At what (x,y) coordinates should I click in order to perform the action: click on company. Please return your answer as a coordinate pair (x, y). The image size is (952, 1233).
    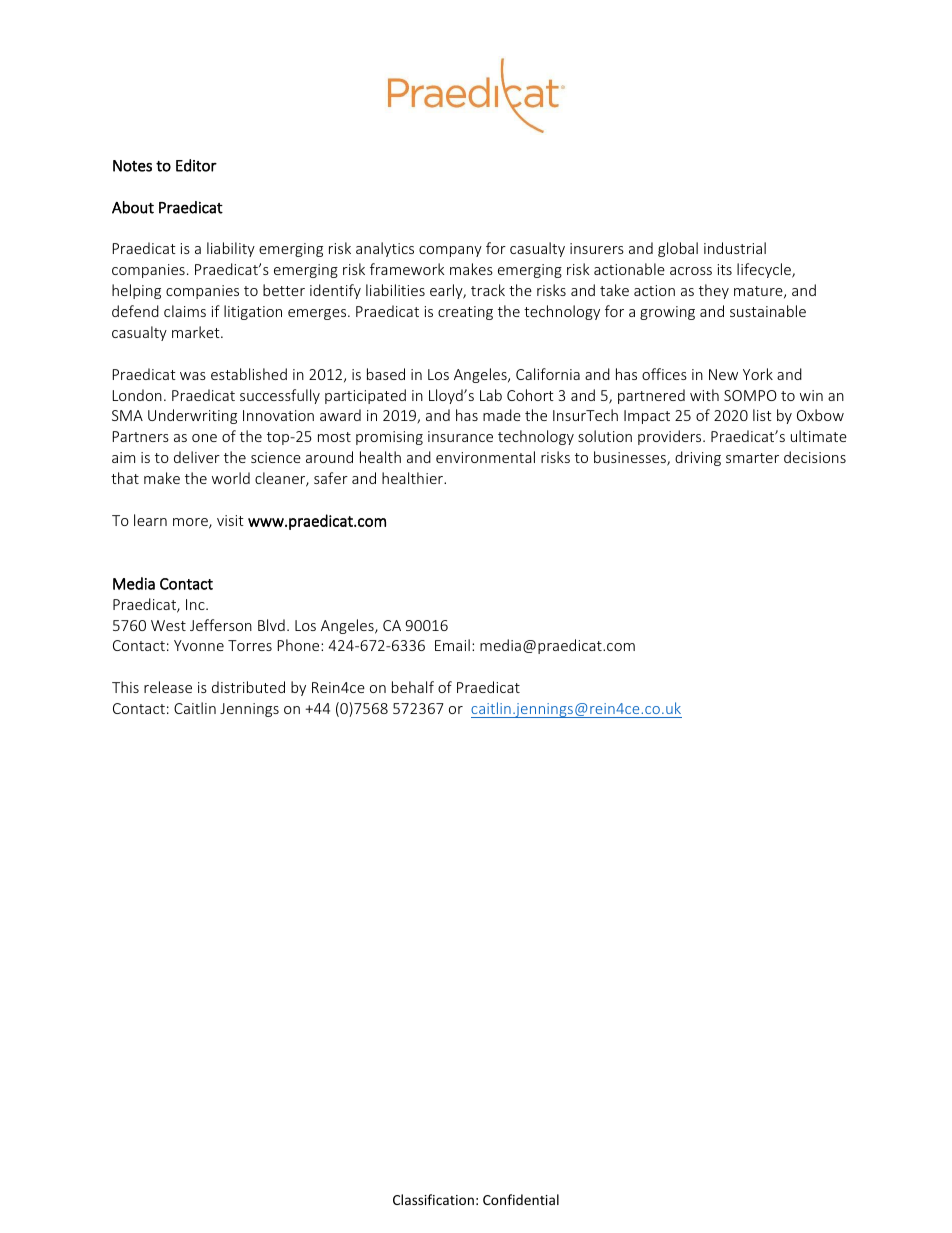
    Looking at the image, I should click on (450, 251).
